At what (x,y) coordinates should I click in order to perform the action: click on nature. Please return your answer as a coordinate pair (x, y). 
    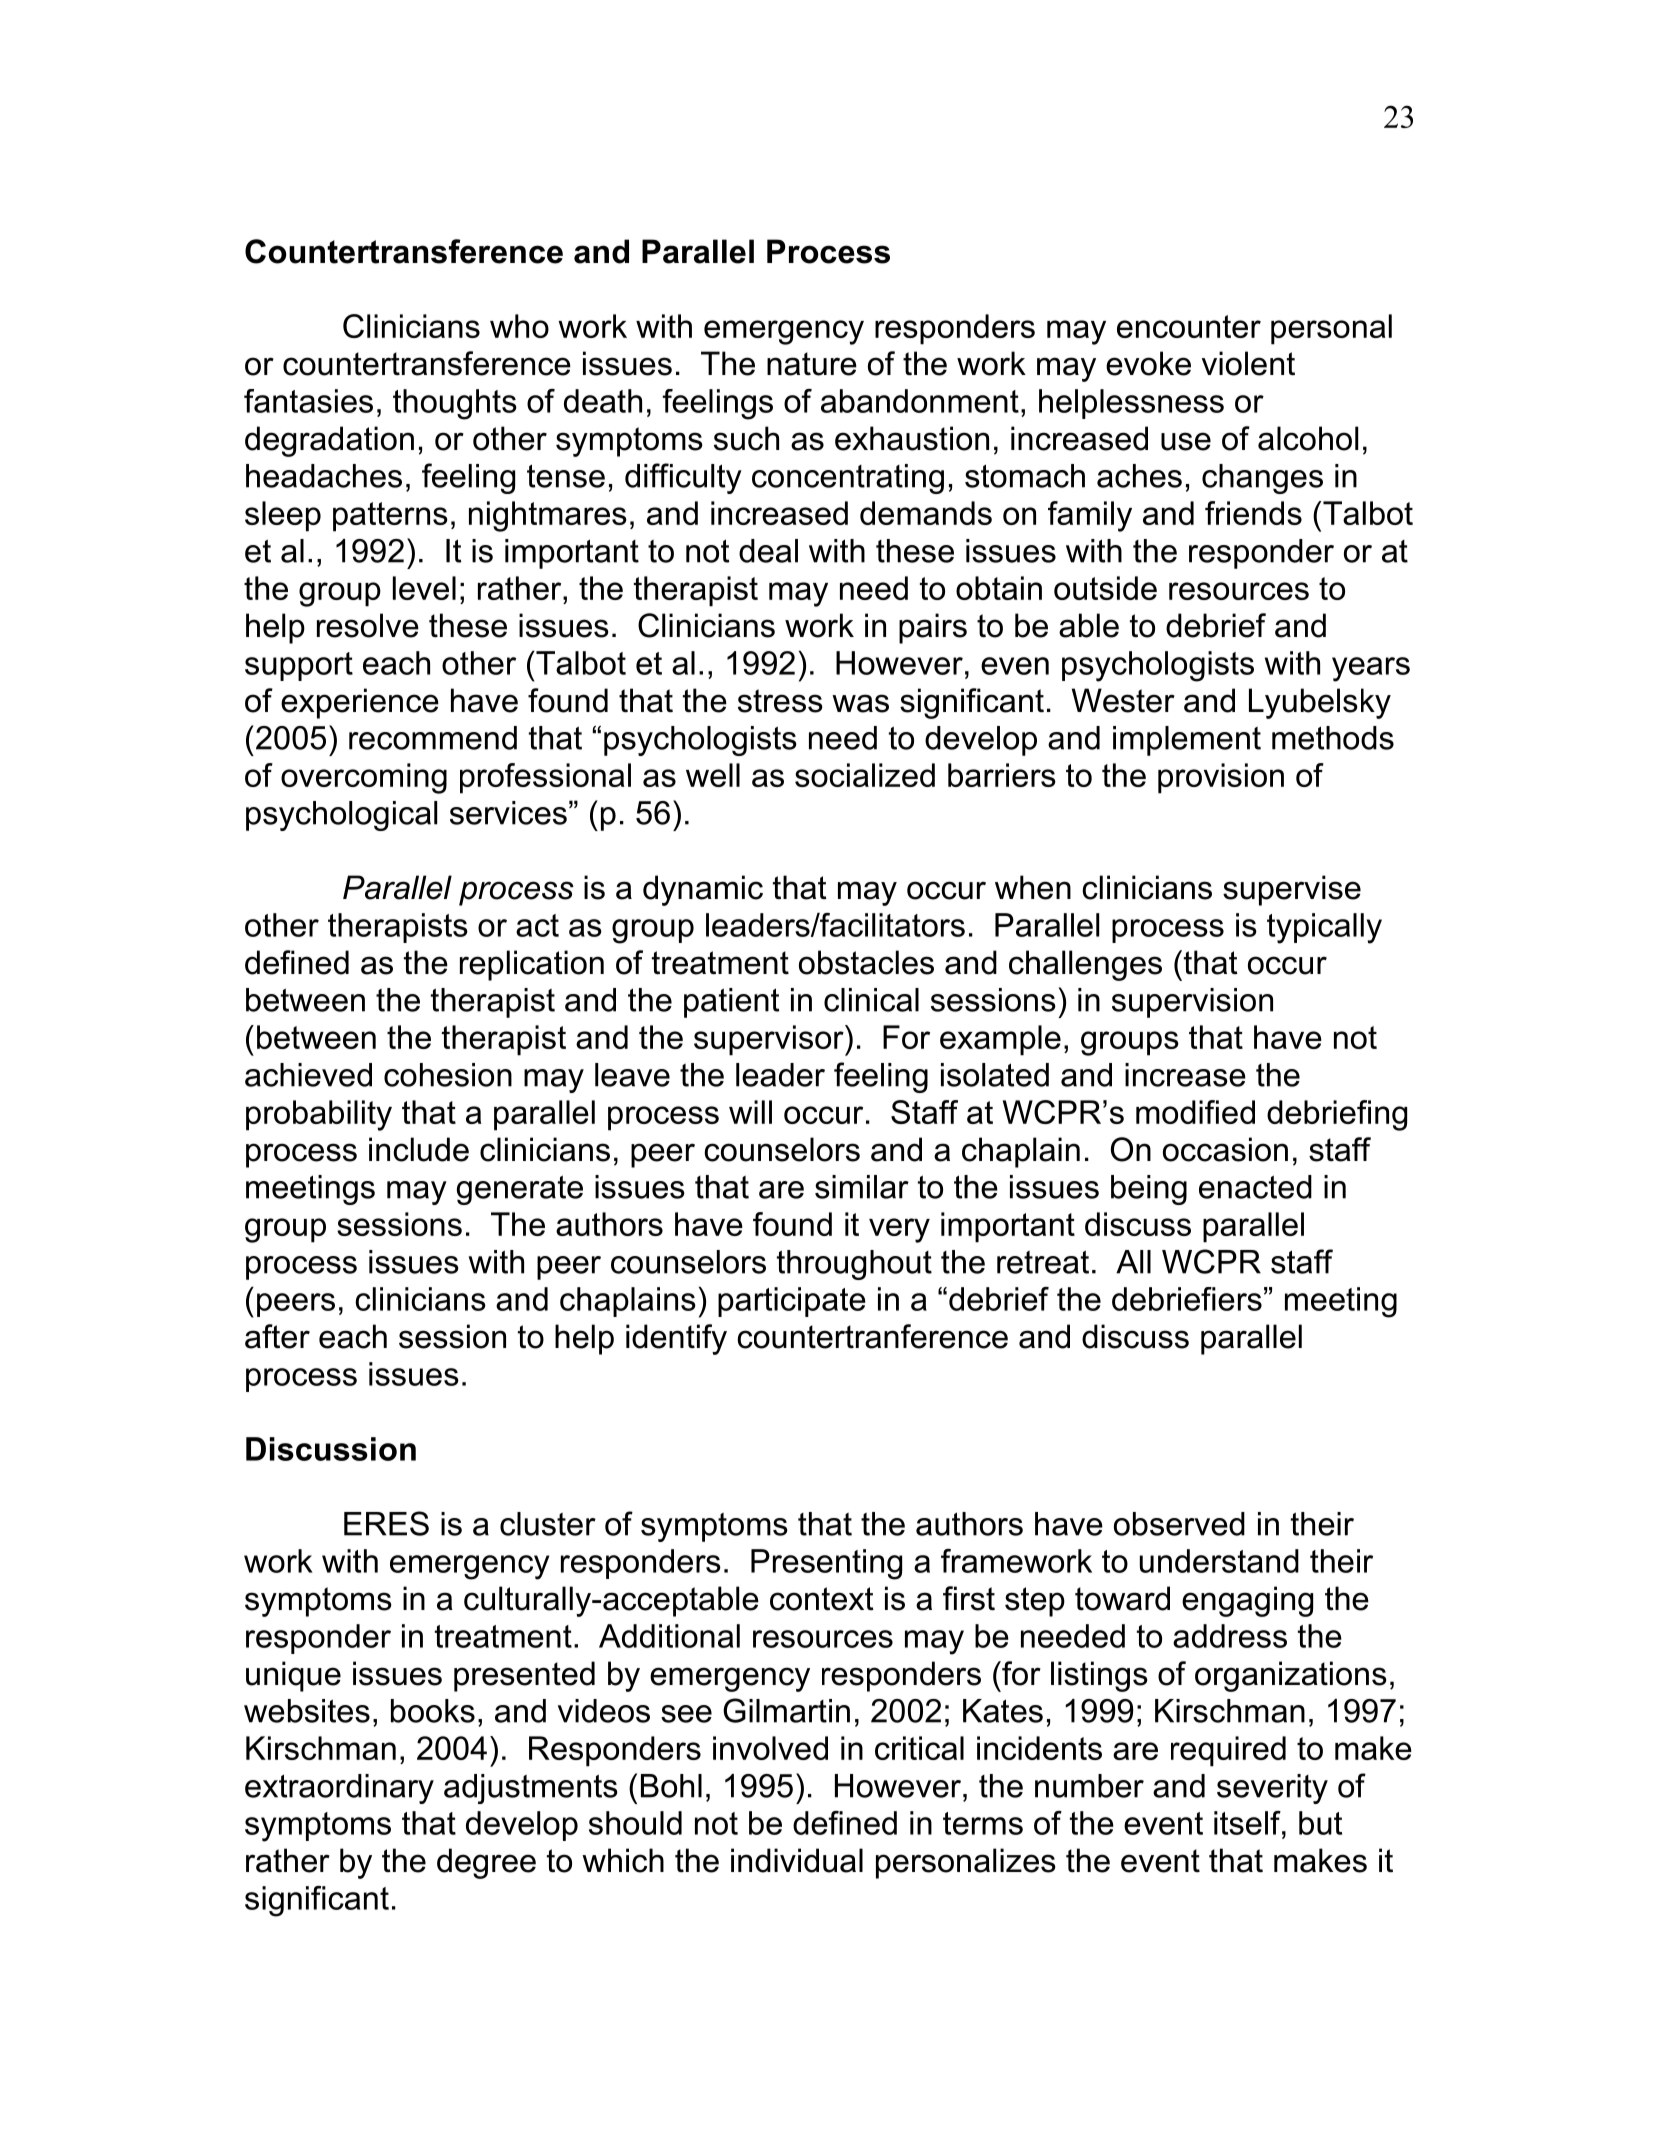
    Looking at the image, I should click on (812, 364).
